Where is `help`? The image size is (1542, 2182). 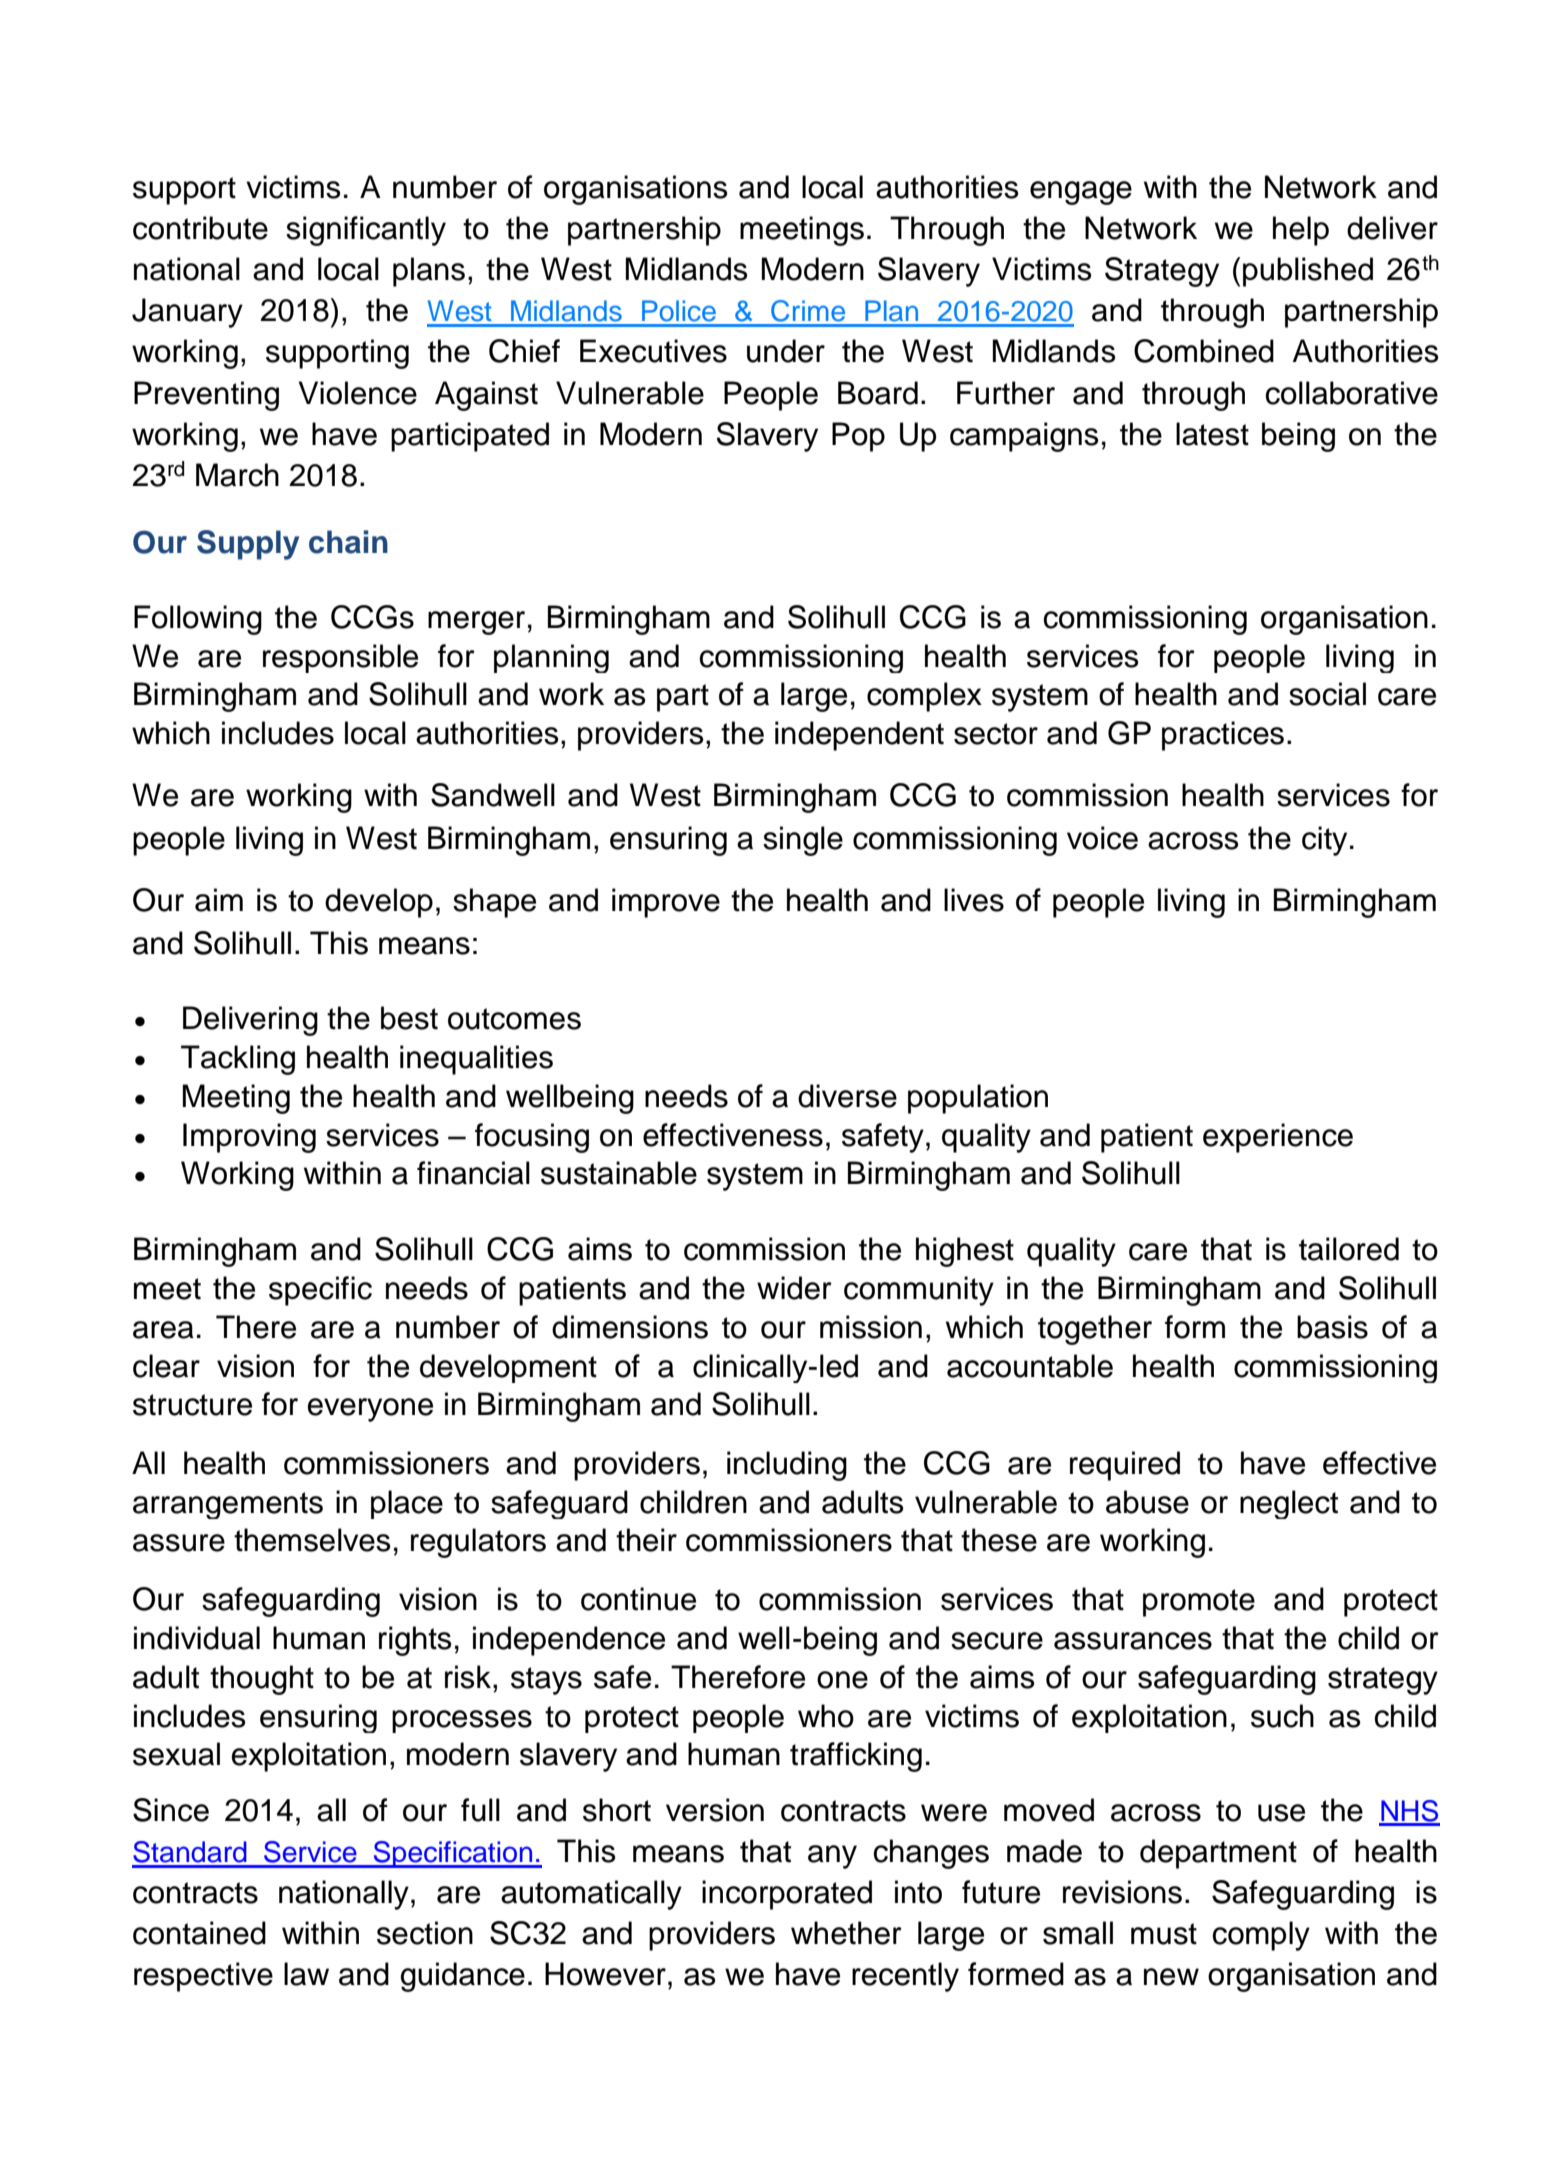
help is located at coordinates (1301, 231).
